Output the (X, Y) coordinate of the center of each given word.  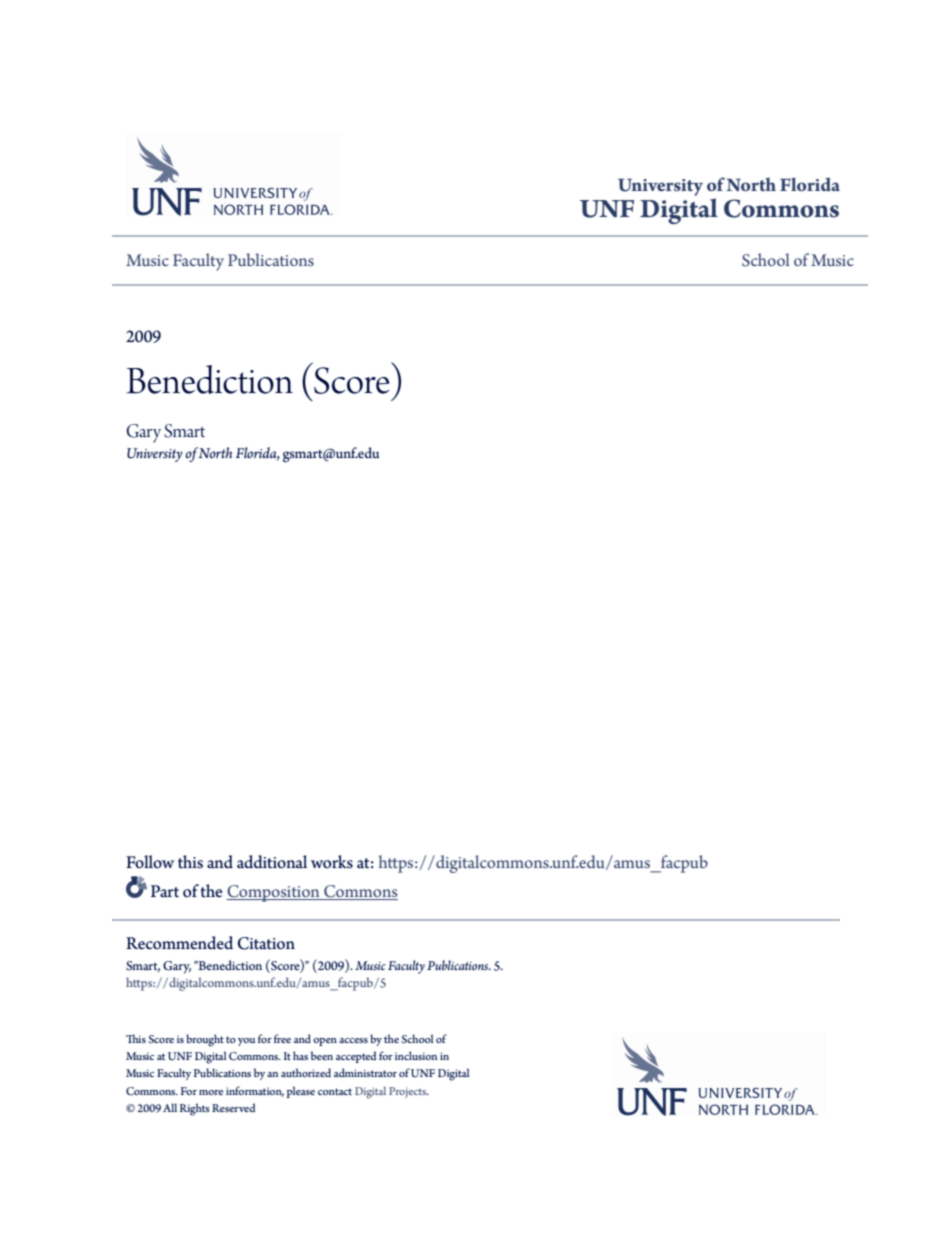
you (246, 1042)
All (170, 1107)
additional (272, 862)
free (282, 1038)
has (300, 1055)
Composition (274, 893)
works (332, 862)
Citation (266, 943)
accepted (356, 1057)
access (353, 1040)
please (301, 1092)
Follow (150, 862)
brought (205, 1040)
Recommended (179, 943)
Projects (409, 1092)
